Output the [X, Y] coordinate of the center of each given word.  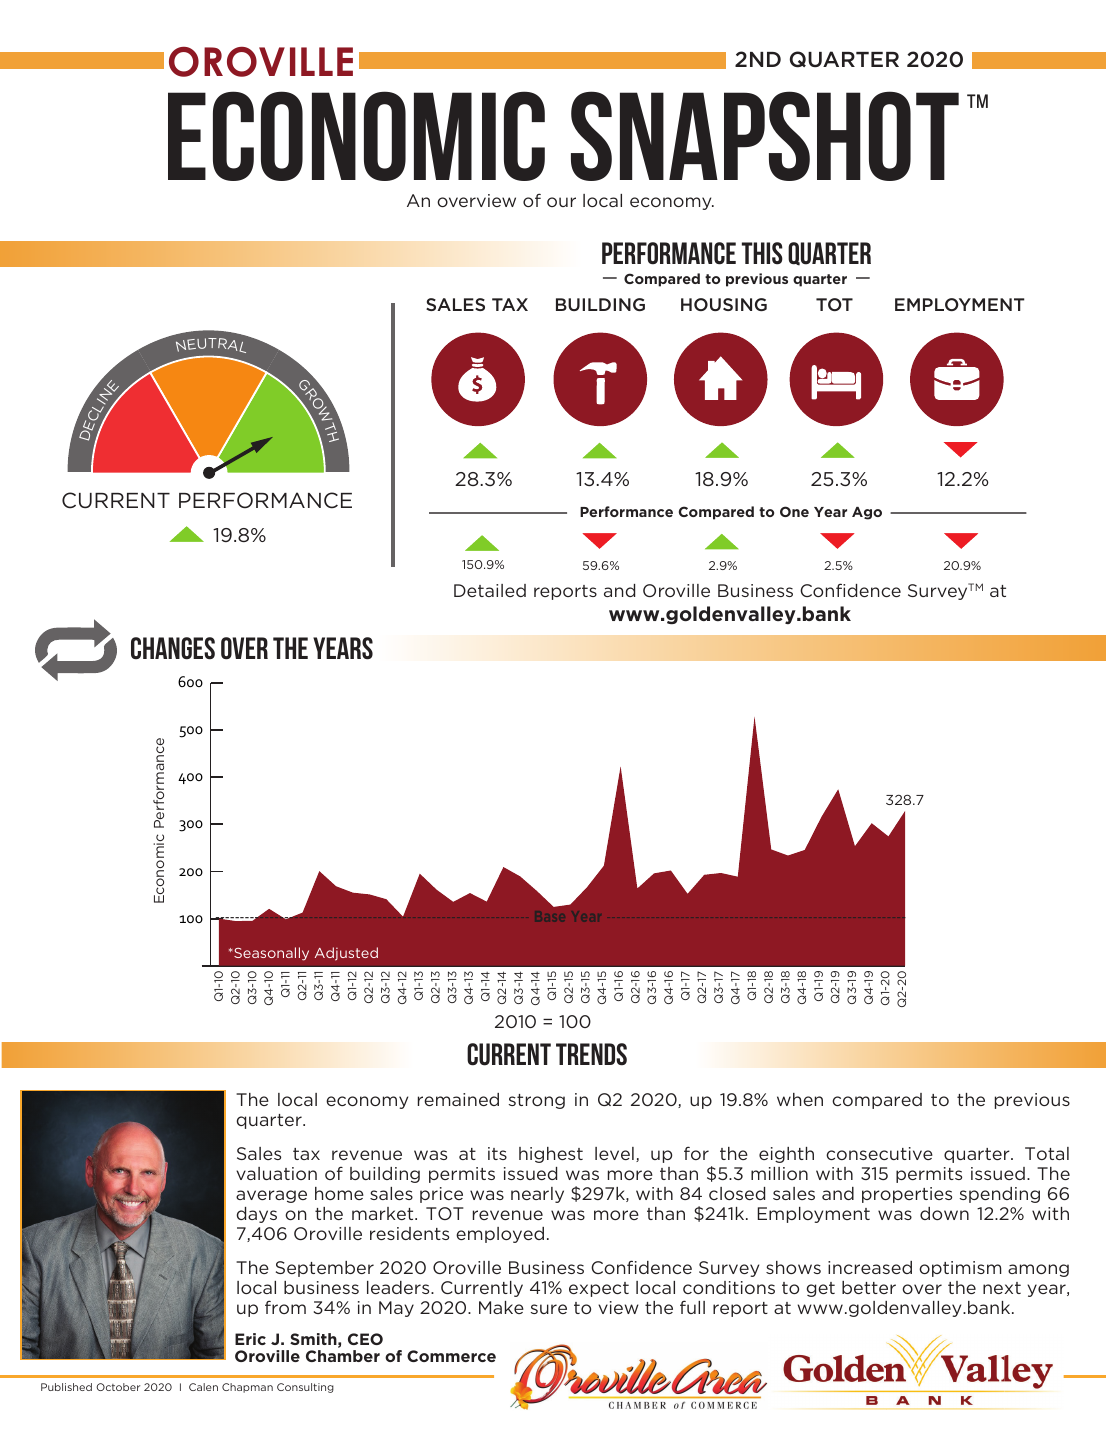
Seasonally [270, 954]
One [794, 511]
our [561, 202]
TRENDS [591, 1054]
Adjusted [346, 954]
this [762, 253]
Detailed [490, 590]
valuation [276, 1173]
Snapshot [765, 136]
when [800, 1099]
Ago [867, 513]
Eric [250, 1339]
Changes [173, 648]
